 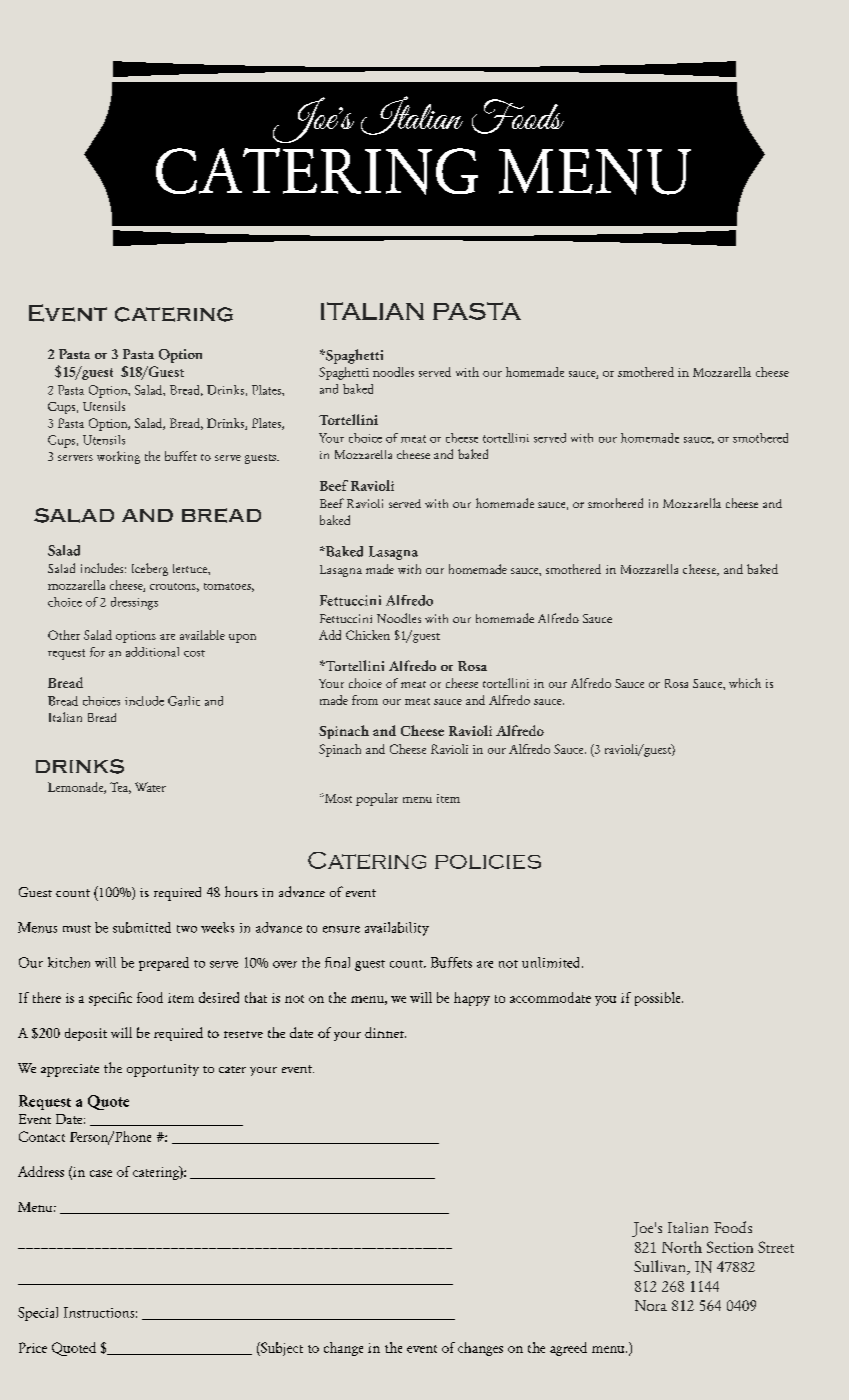 What do you see at coordinates (659, 999) in the screenshot?
I see `possible` at bounding box center [659, 999].
